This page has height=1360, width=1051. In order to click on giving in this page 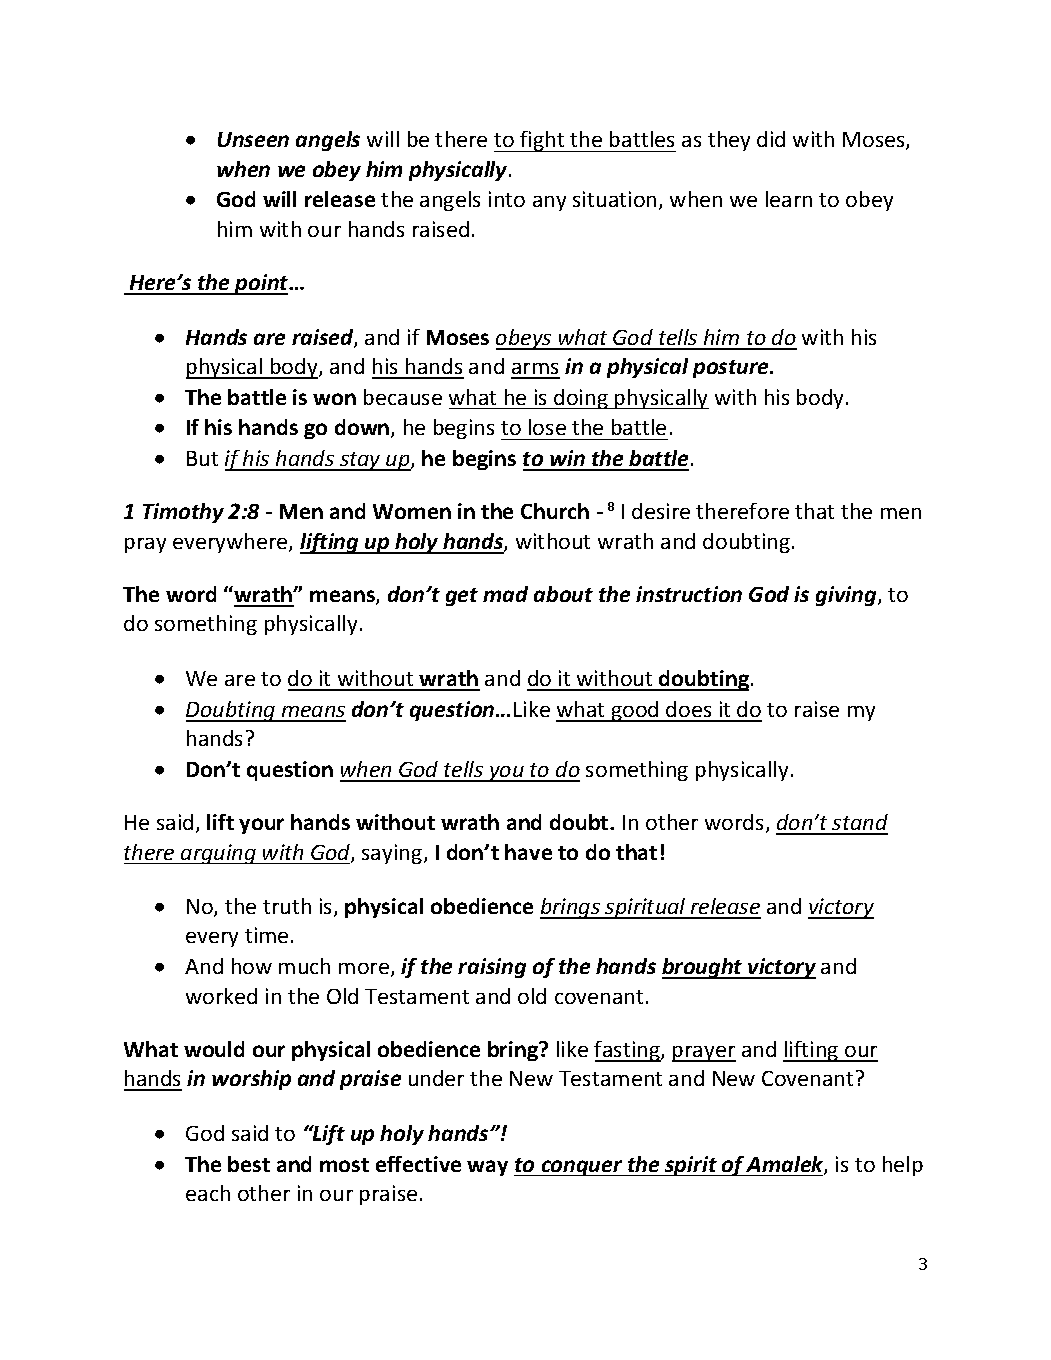, I will do `click(847, 596)`.
